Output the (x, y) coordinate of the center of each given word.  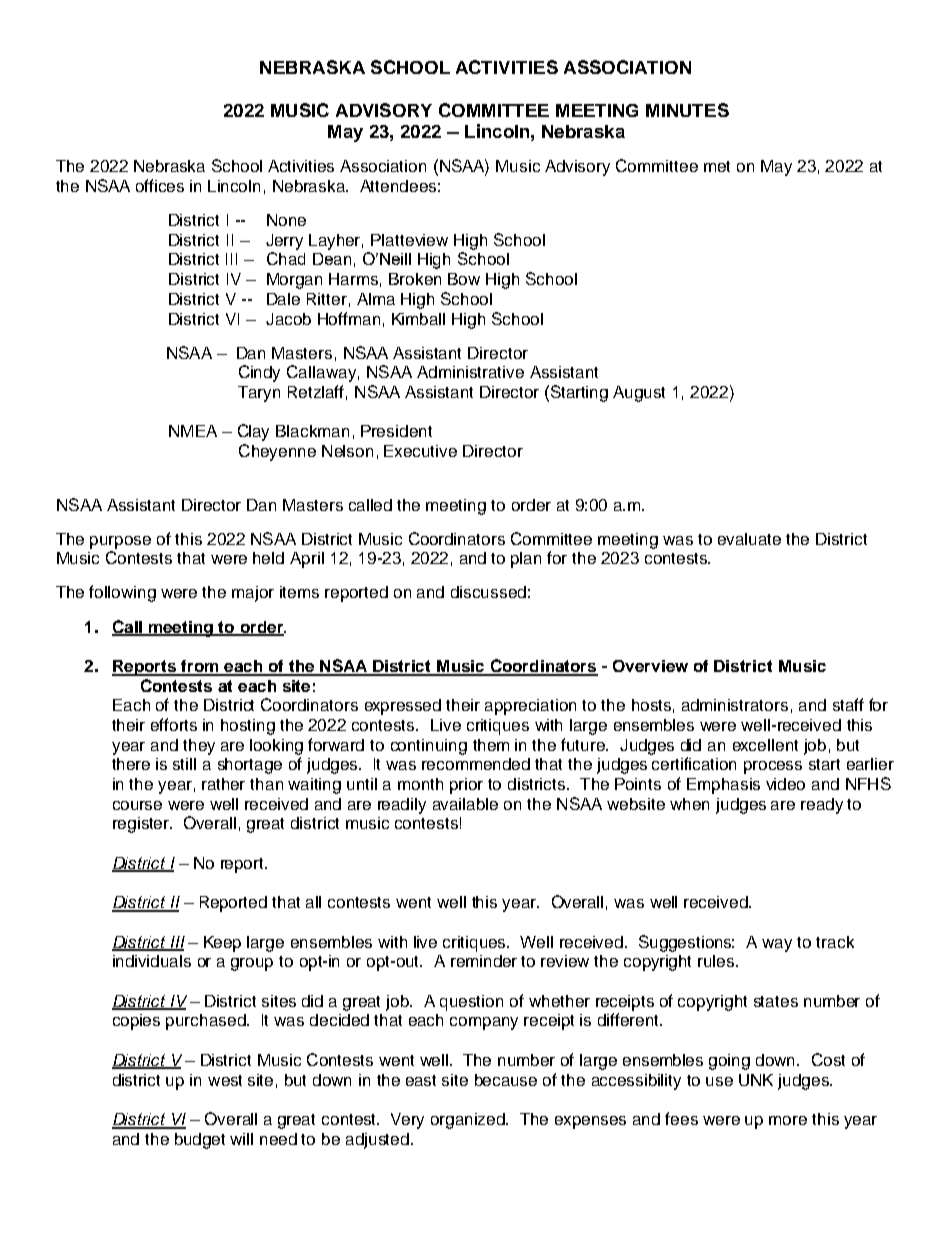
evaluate (749, 539)
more (788, 1120)
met (717, 166)
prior (466, 786)
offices (160, 185)
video (785, 784)
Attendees (398, 186)
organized (469, 1121)
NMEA (193, 431)
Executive (420, 451)
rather (223, 784)
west (225, 1080)
